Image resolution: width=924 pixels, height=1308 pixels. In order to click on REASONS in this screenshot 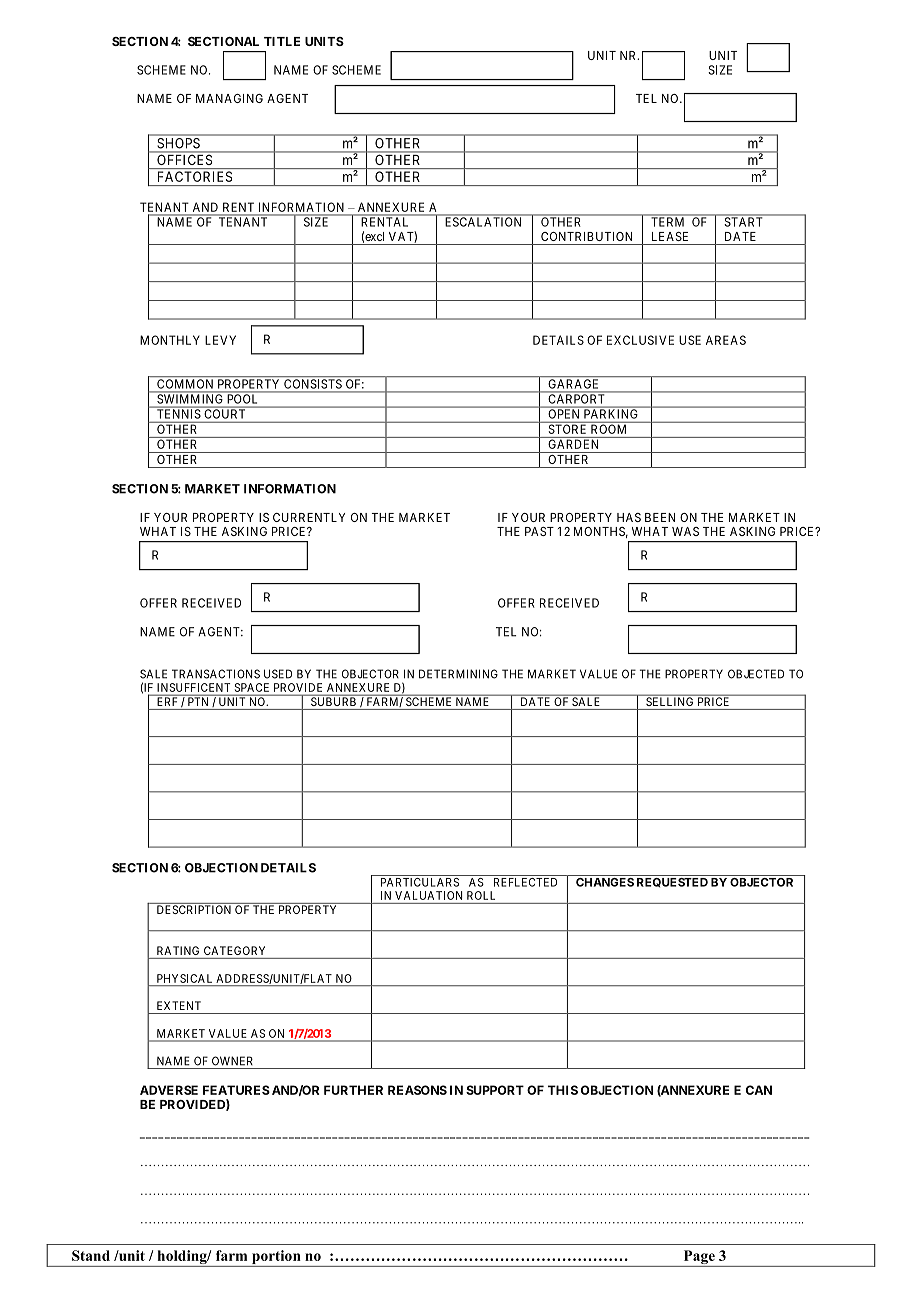, I will do `click(417, 1090)`.
